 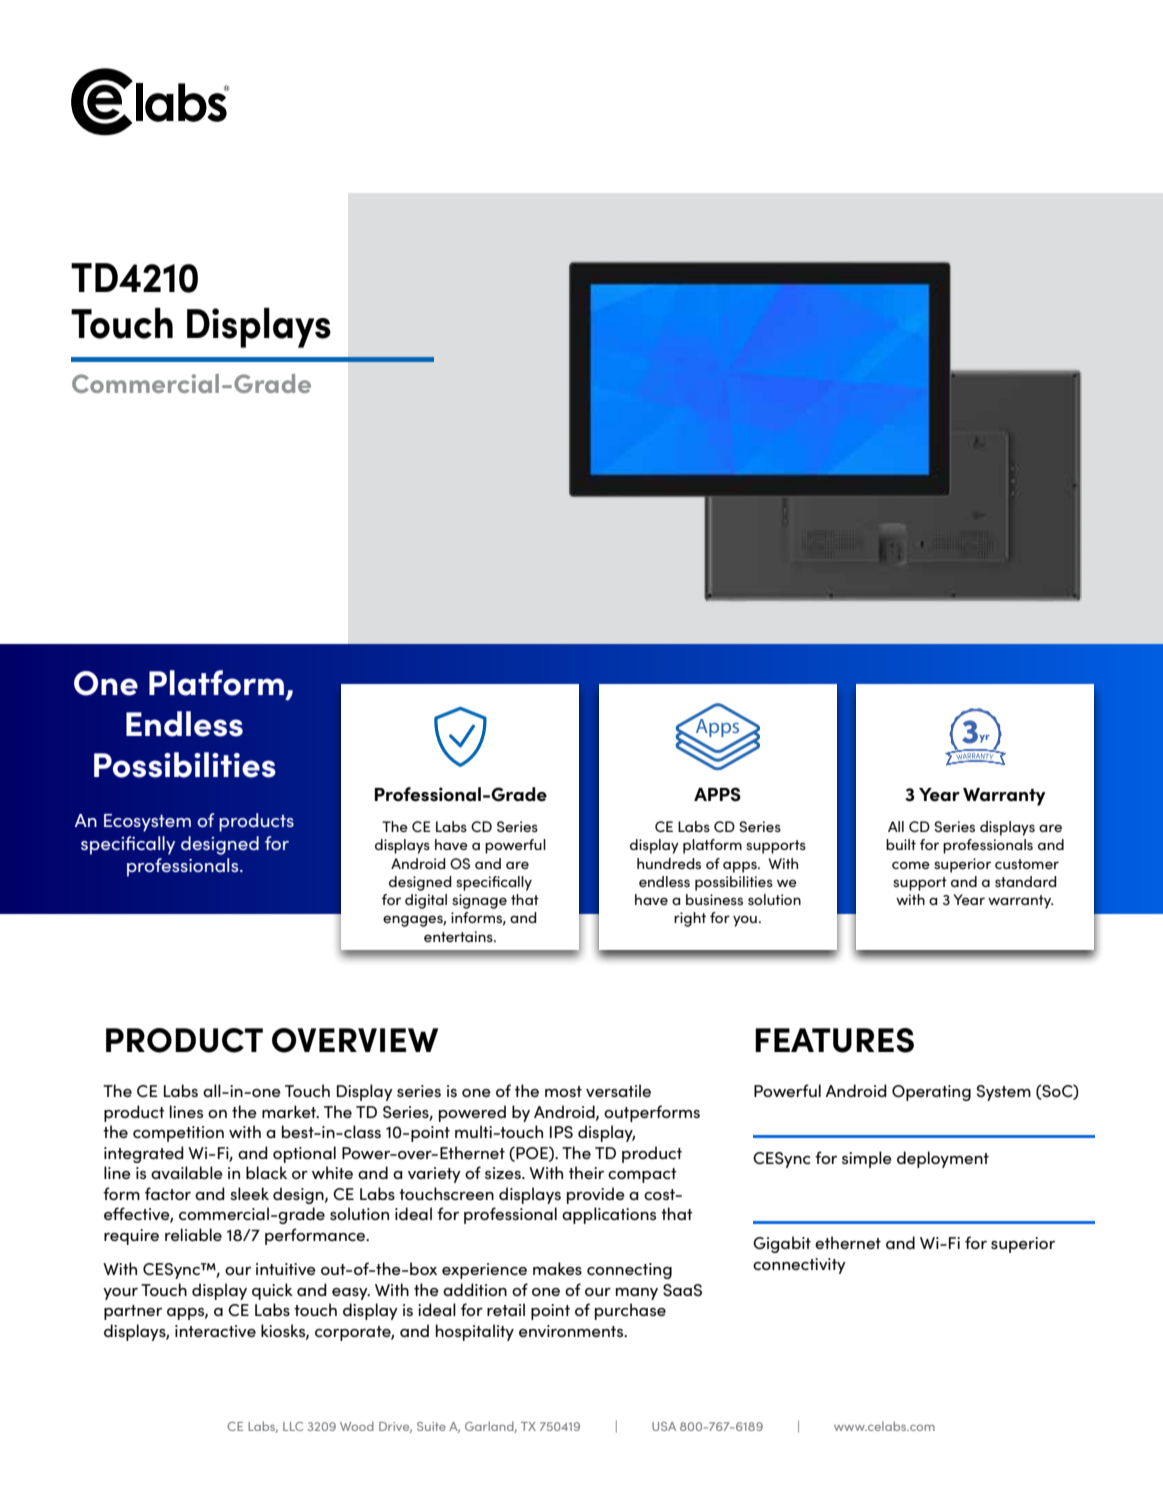 I want to click on applications, so click(x=609, y=1215).
